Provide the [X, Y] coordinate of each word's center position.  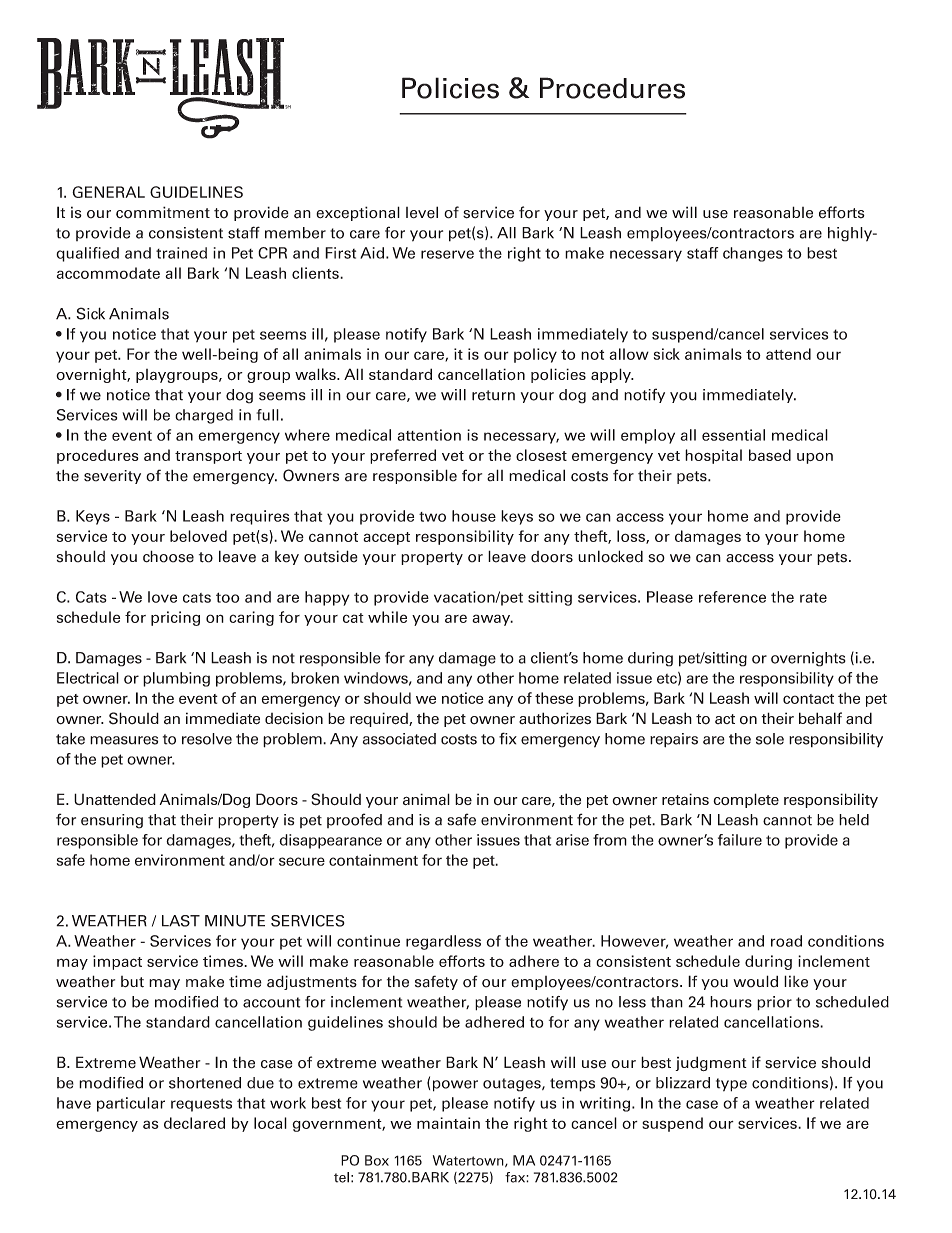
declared [194, 1123]
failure [740, 840]
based [770, 455]
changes [753, 254]
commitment [163, 212]
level [422, 212]
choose [168, 556]
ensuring [112, 821]
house [474, 516]
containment [373, 860]
